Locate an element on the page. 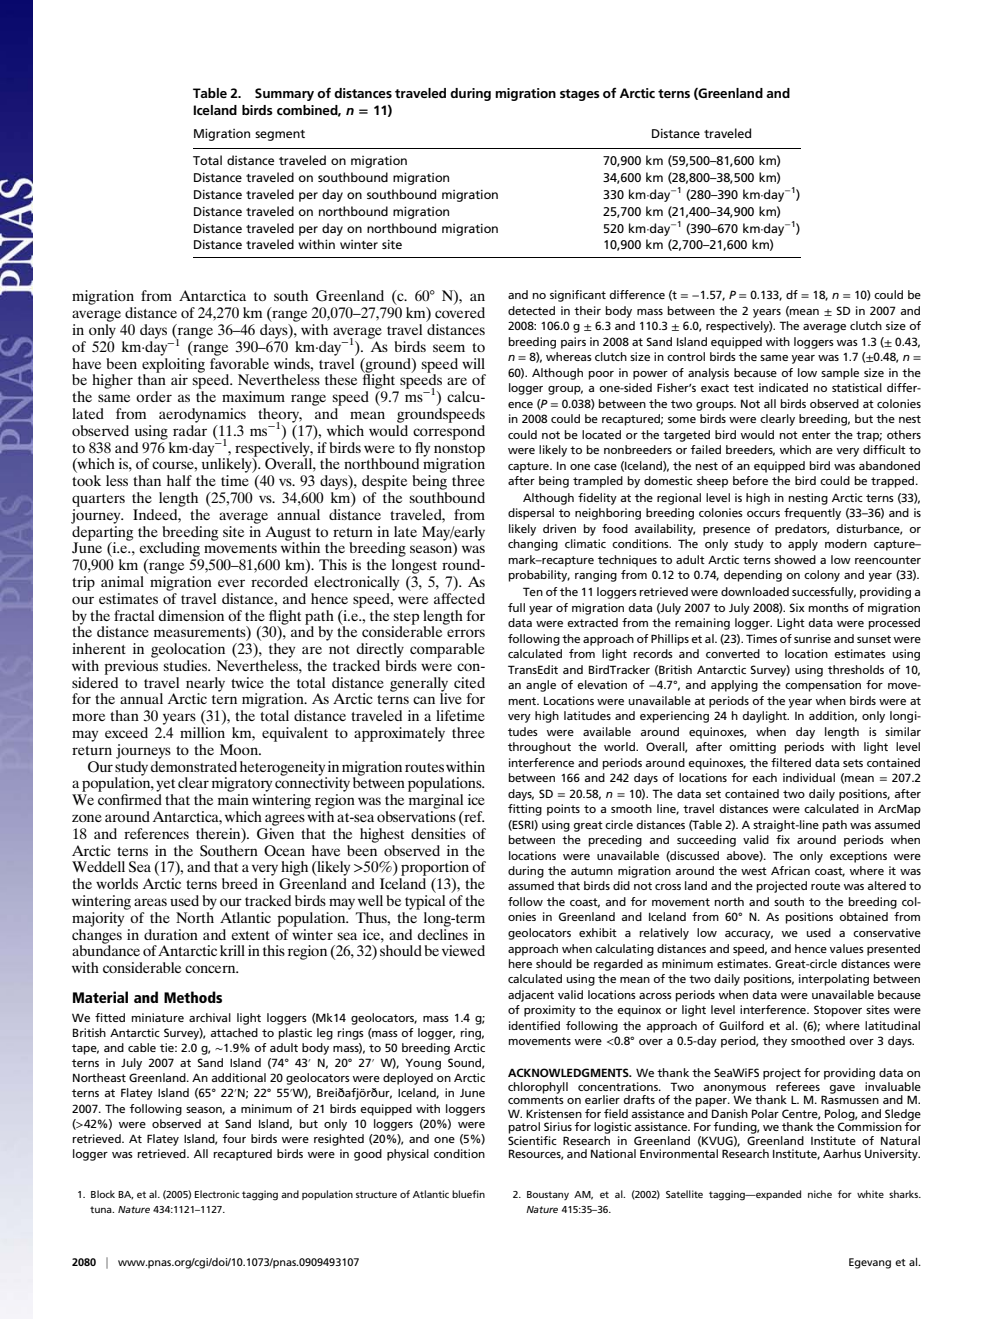 This document has height=1320, width=986. half is located at coordinates (179, 480).
